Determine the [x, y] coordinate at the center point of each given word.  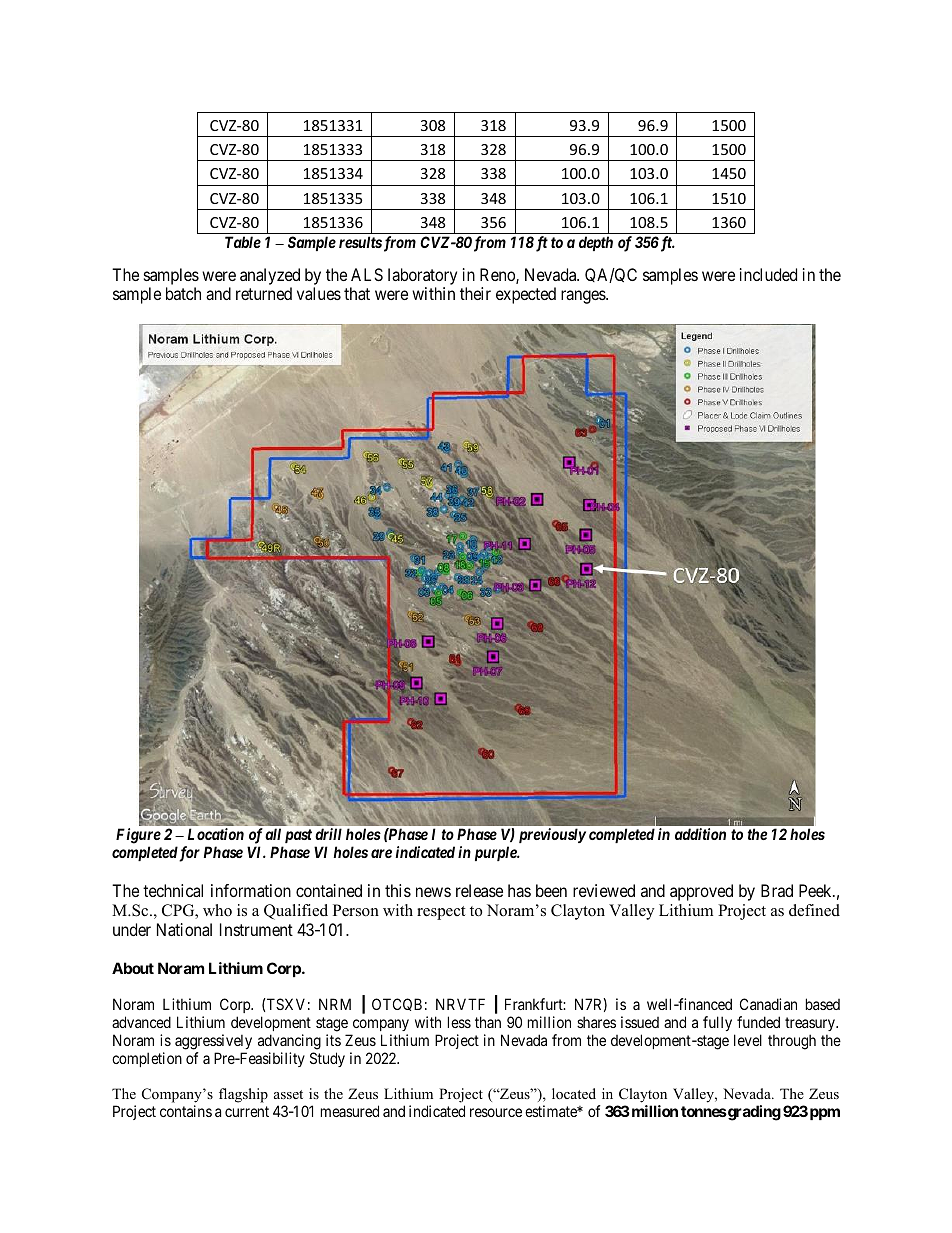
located [574, 1093]
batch [183, 293]
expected [526, 295]
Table [243, 242]
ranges [584, 297]
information [251, 890]
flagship [243, 1095]
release [479, 890]
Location [216, 834]
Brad [777, 890]
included [768, 274]
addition [700, 834]
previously [552, 835]
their [475, 293]
